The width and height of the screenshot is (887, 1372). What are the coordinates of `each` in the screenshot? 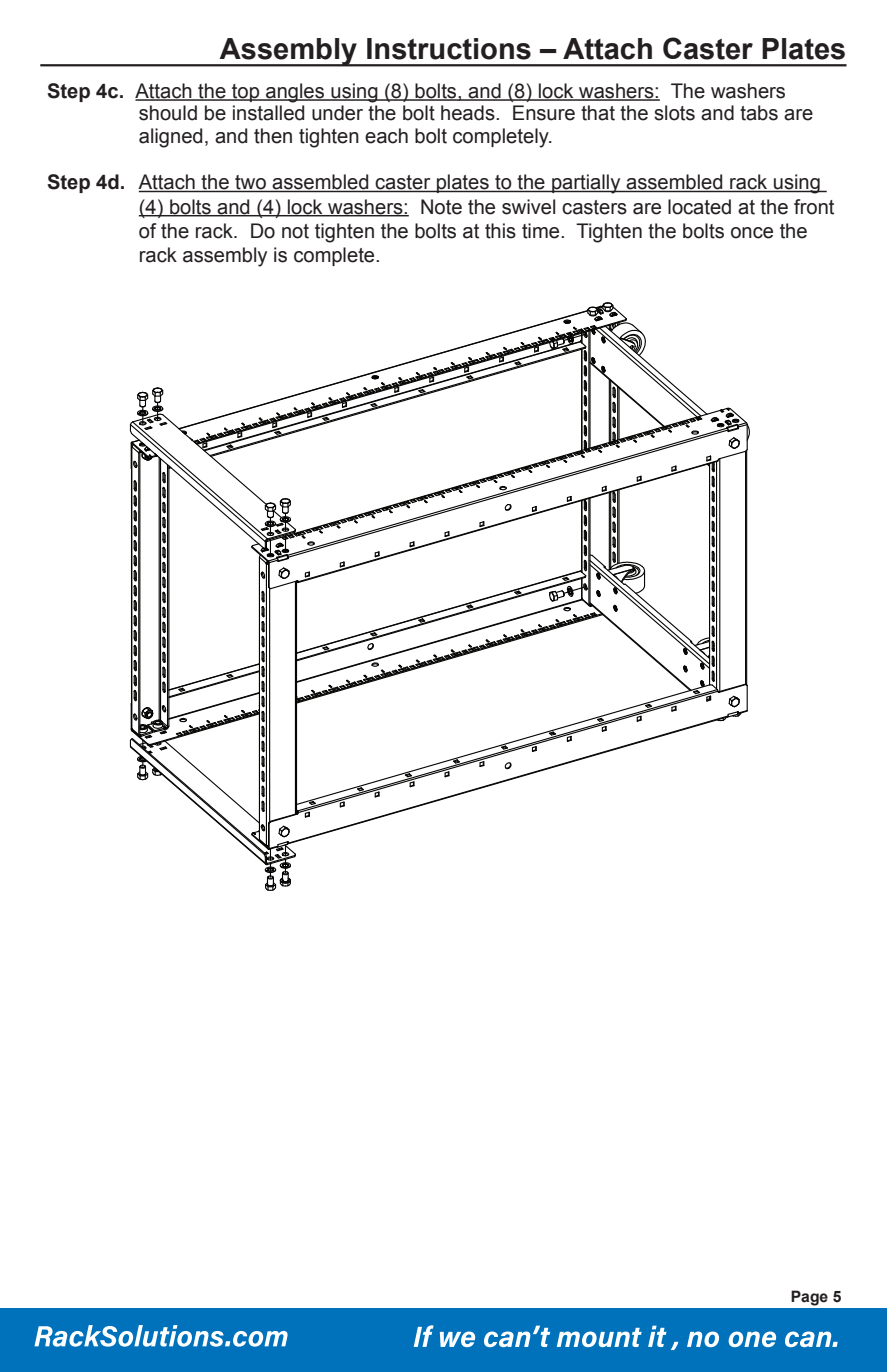 It's located at (386, 136).
